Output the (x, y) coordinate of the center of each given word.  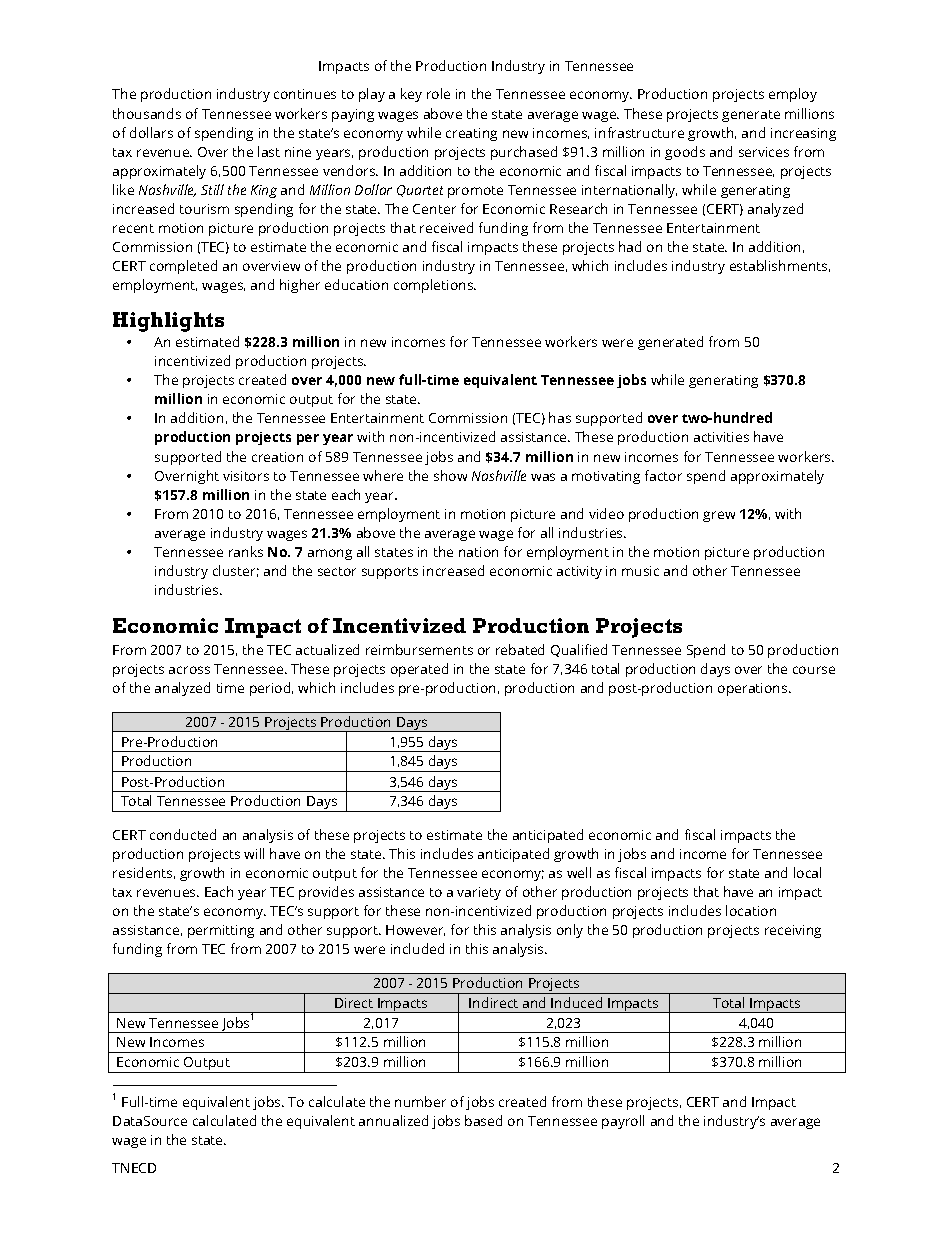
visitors (246, 476)
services (764, 152)
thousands (147, 113)
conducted (183, 834)
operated (419, 670)
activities (721, 437)
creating (471, 134)
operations (754, 689)
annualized (393, 1120)
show (450, 475)
